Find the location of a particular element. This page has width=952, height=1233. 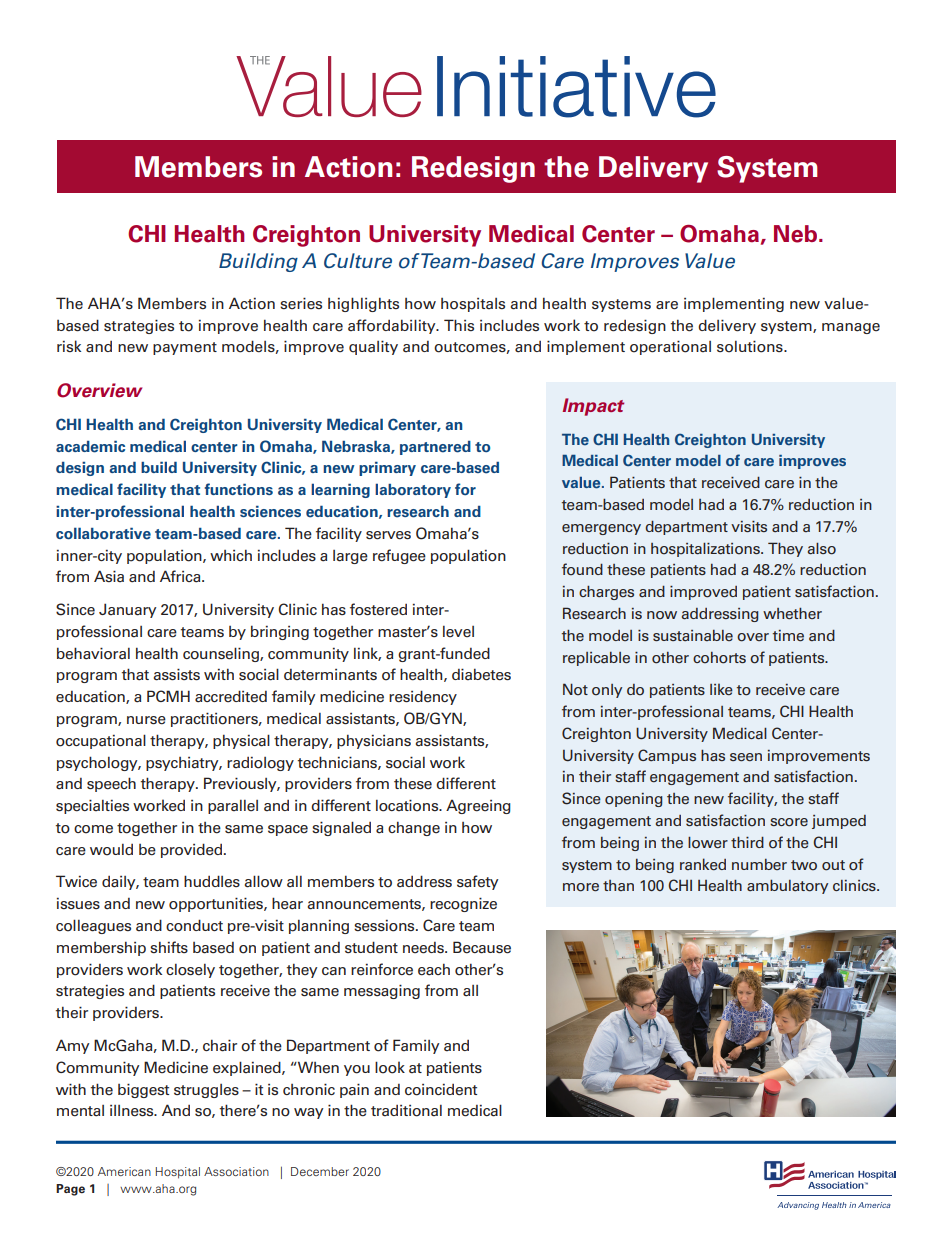

solutions is located at coordinates (751, 346).
